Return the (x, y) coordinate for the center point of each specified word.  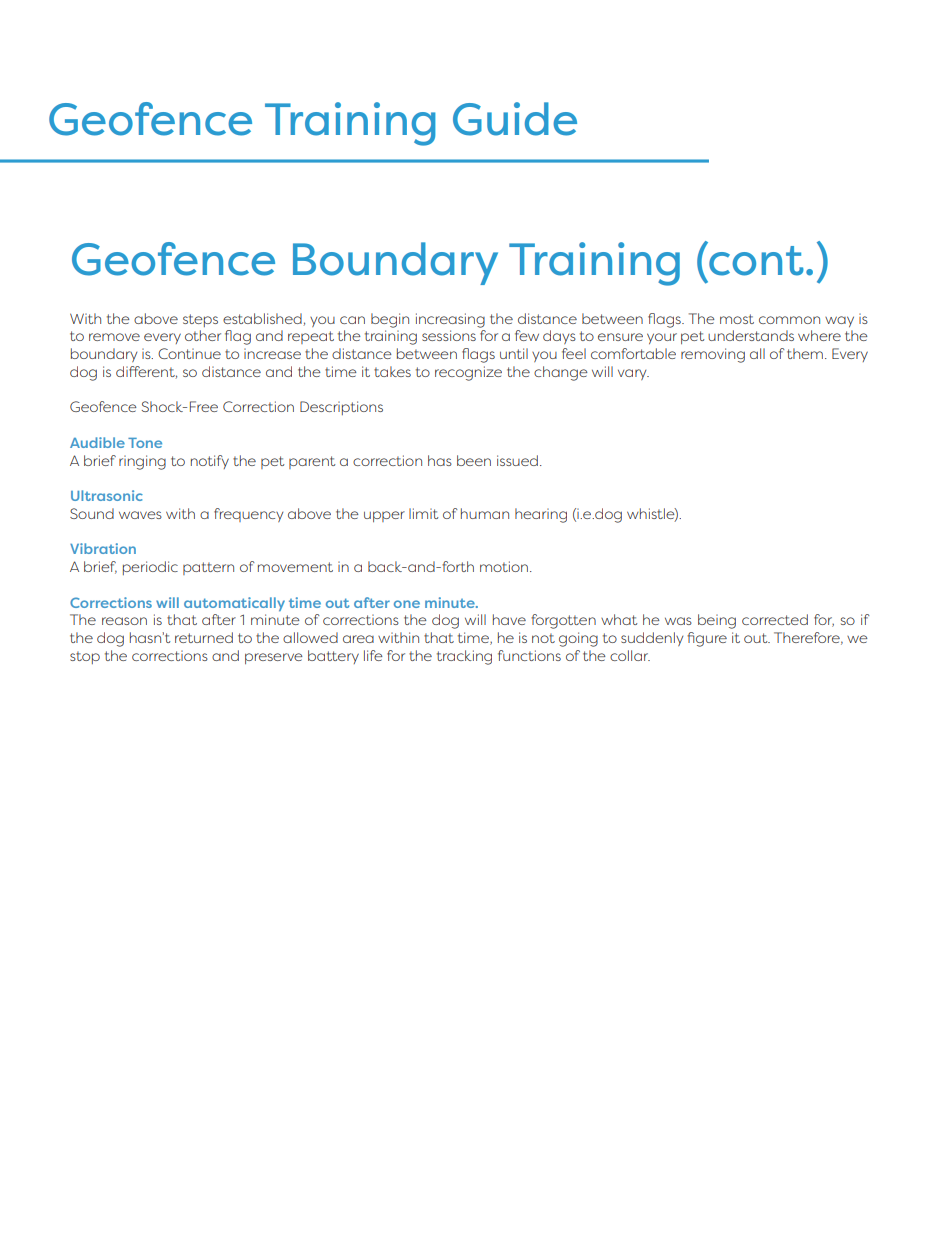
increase (272, 353)
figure (707, 639)
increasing (450, 320)
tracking (464, 657)
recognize (468, 373)
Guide (515, 119)
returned (204, 637)
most (737, 319)
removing (713, 355)
